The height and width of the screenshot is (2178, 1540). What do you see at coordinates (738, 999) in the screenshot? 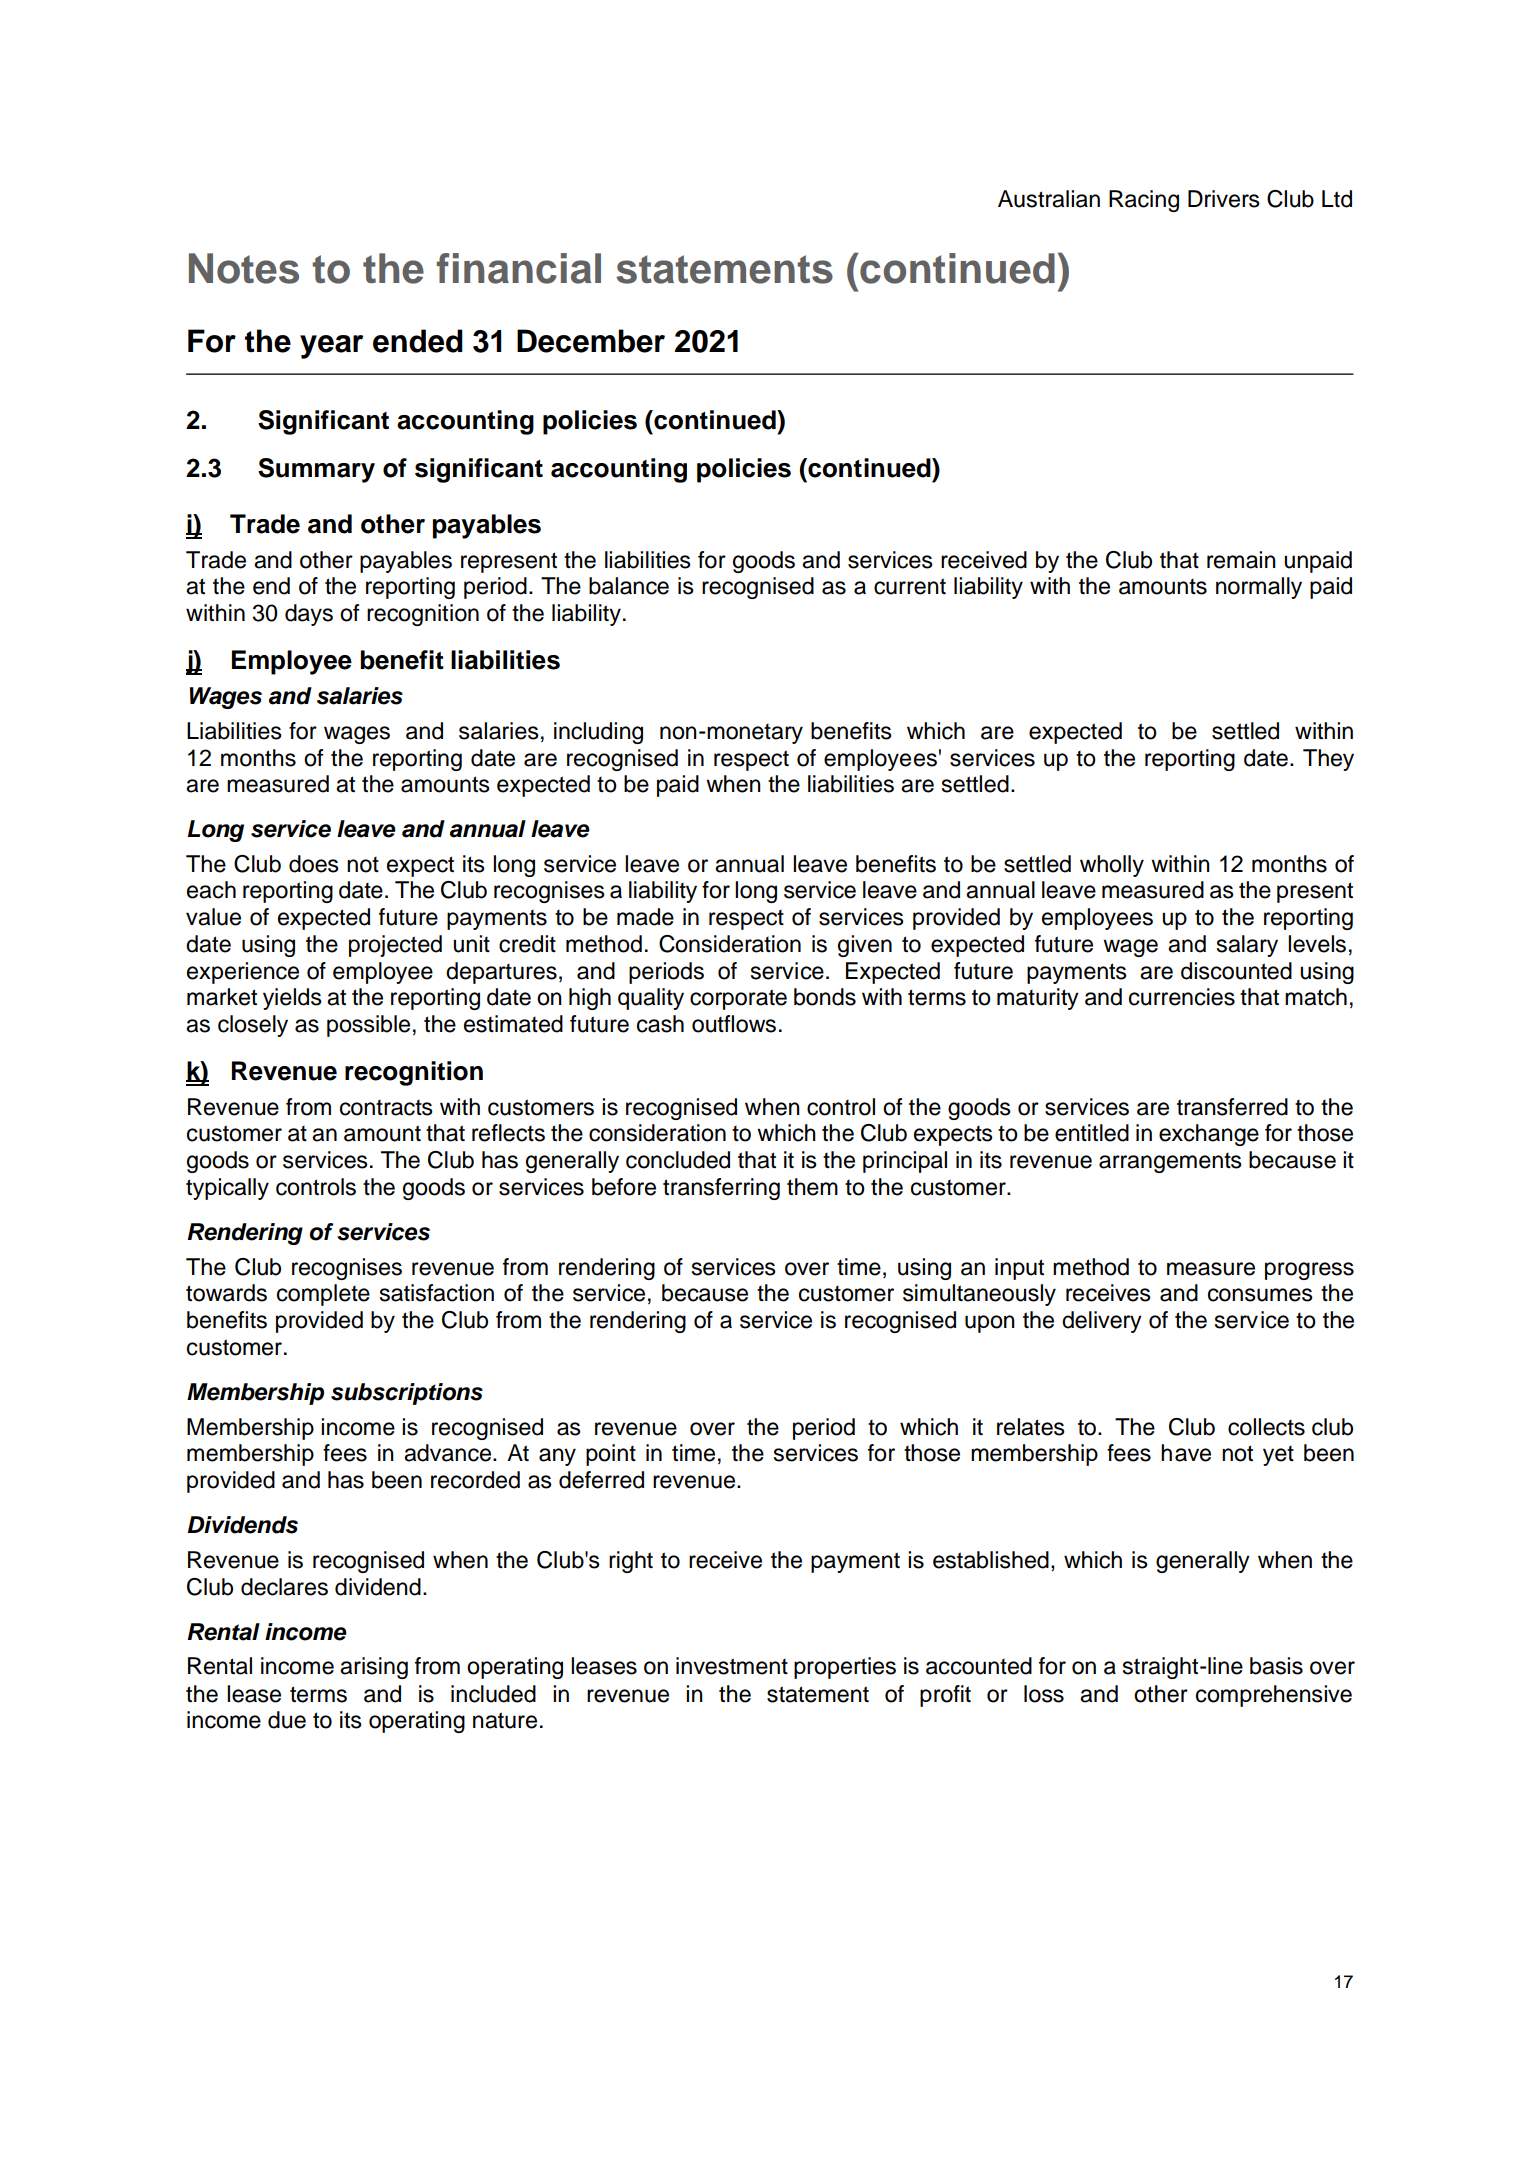
I see `corporate` at bounding box center [738, 999].
